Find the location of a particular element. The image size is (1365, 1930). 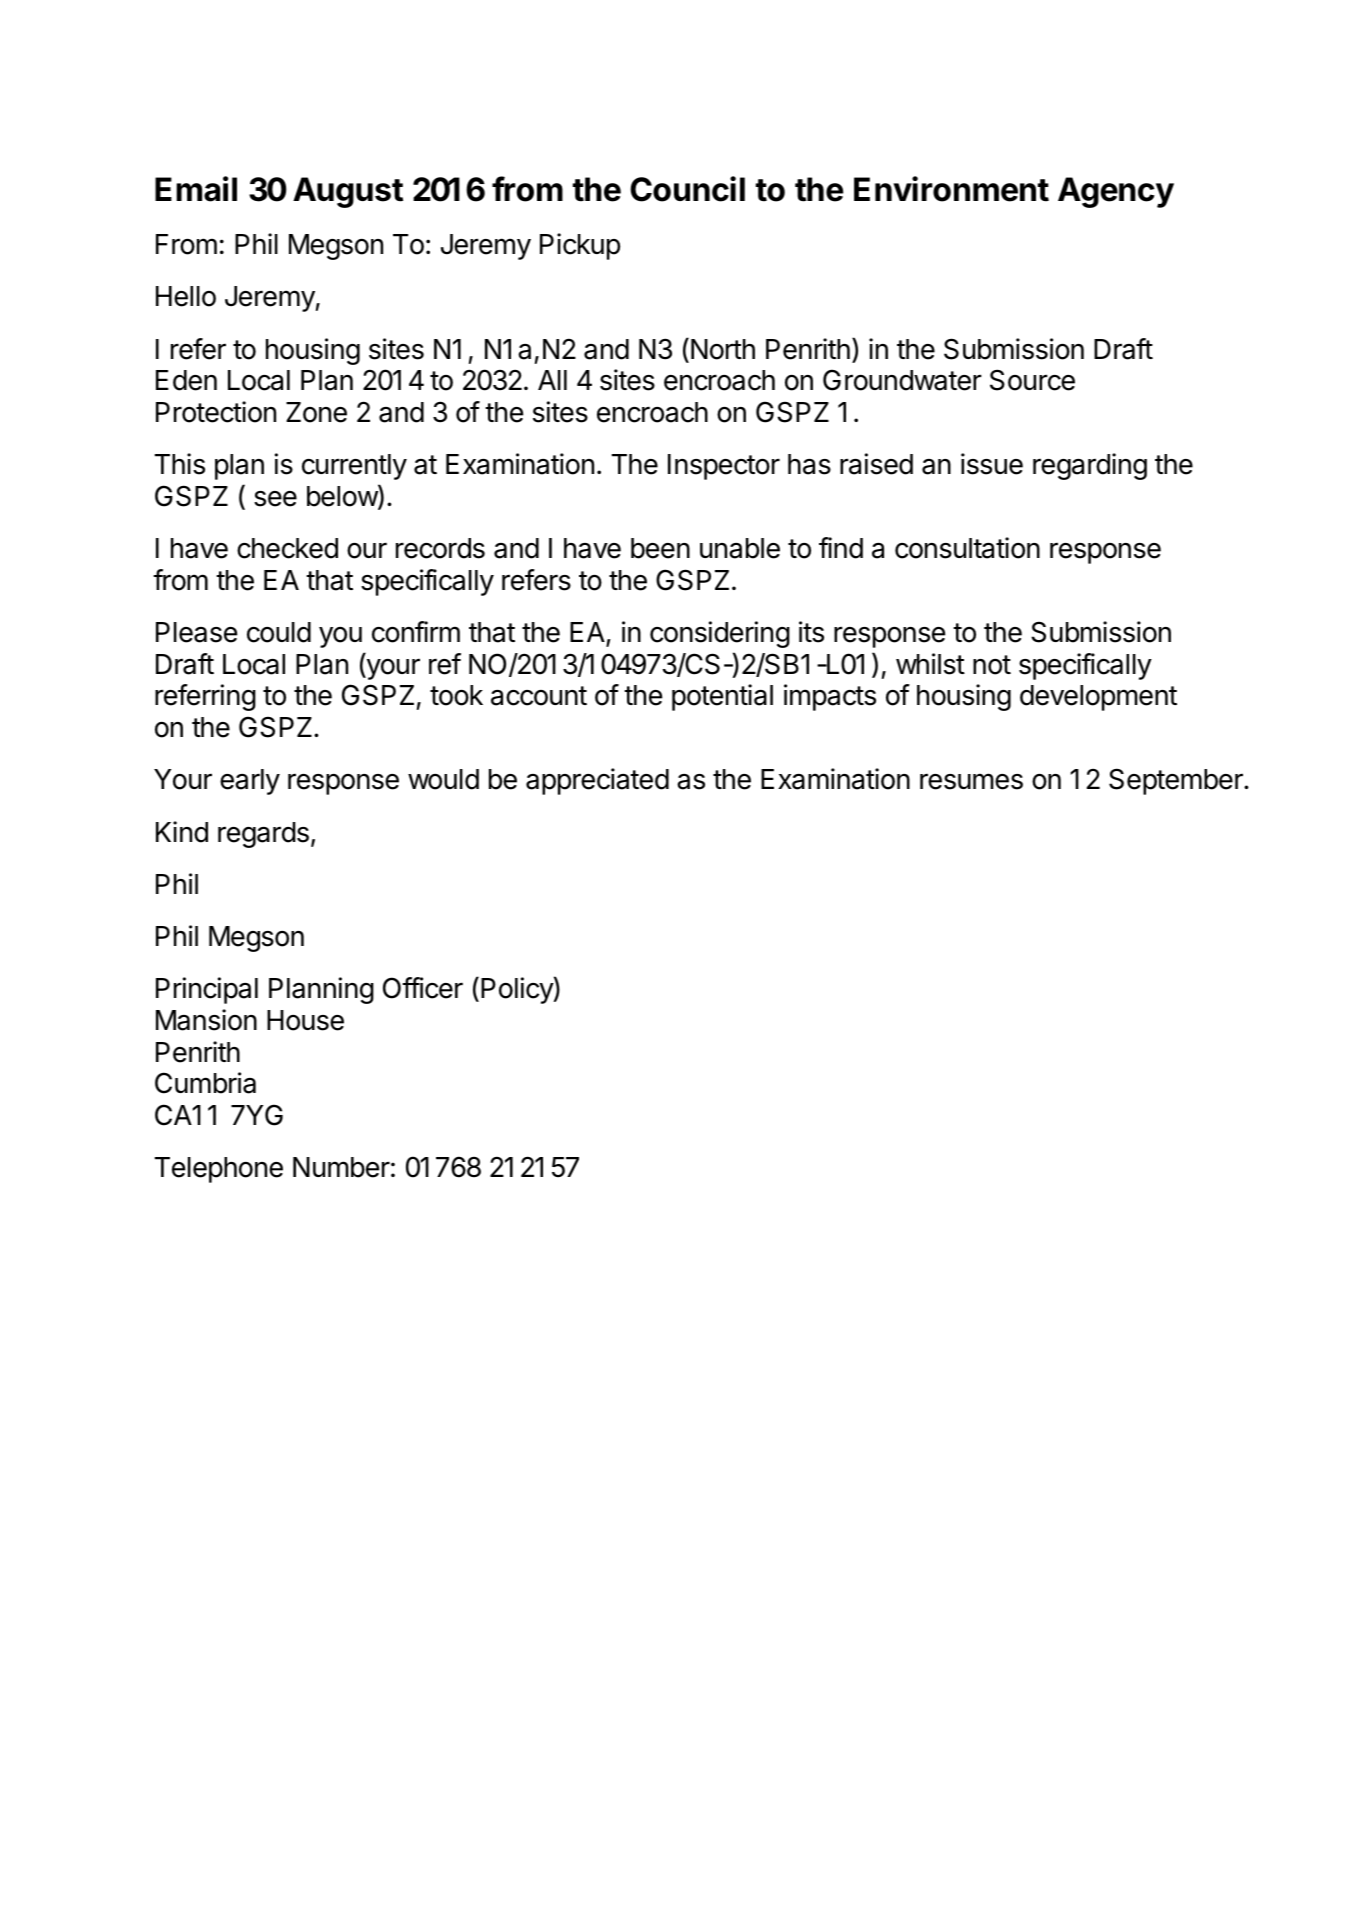

development is located at coordinates (1098, 698).
